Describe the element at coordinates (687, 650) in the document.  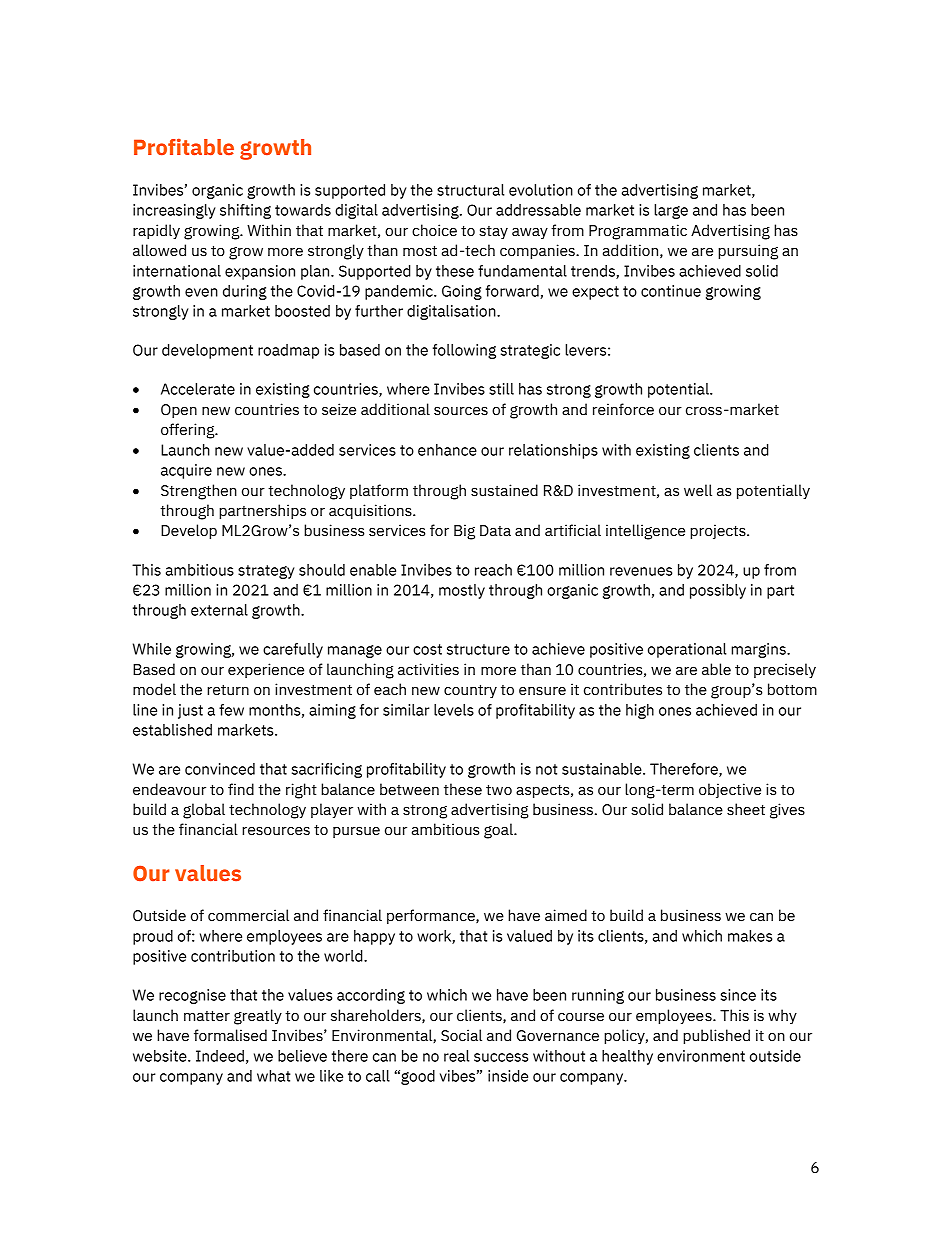
I see `operational` at that location.
